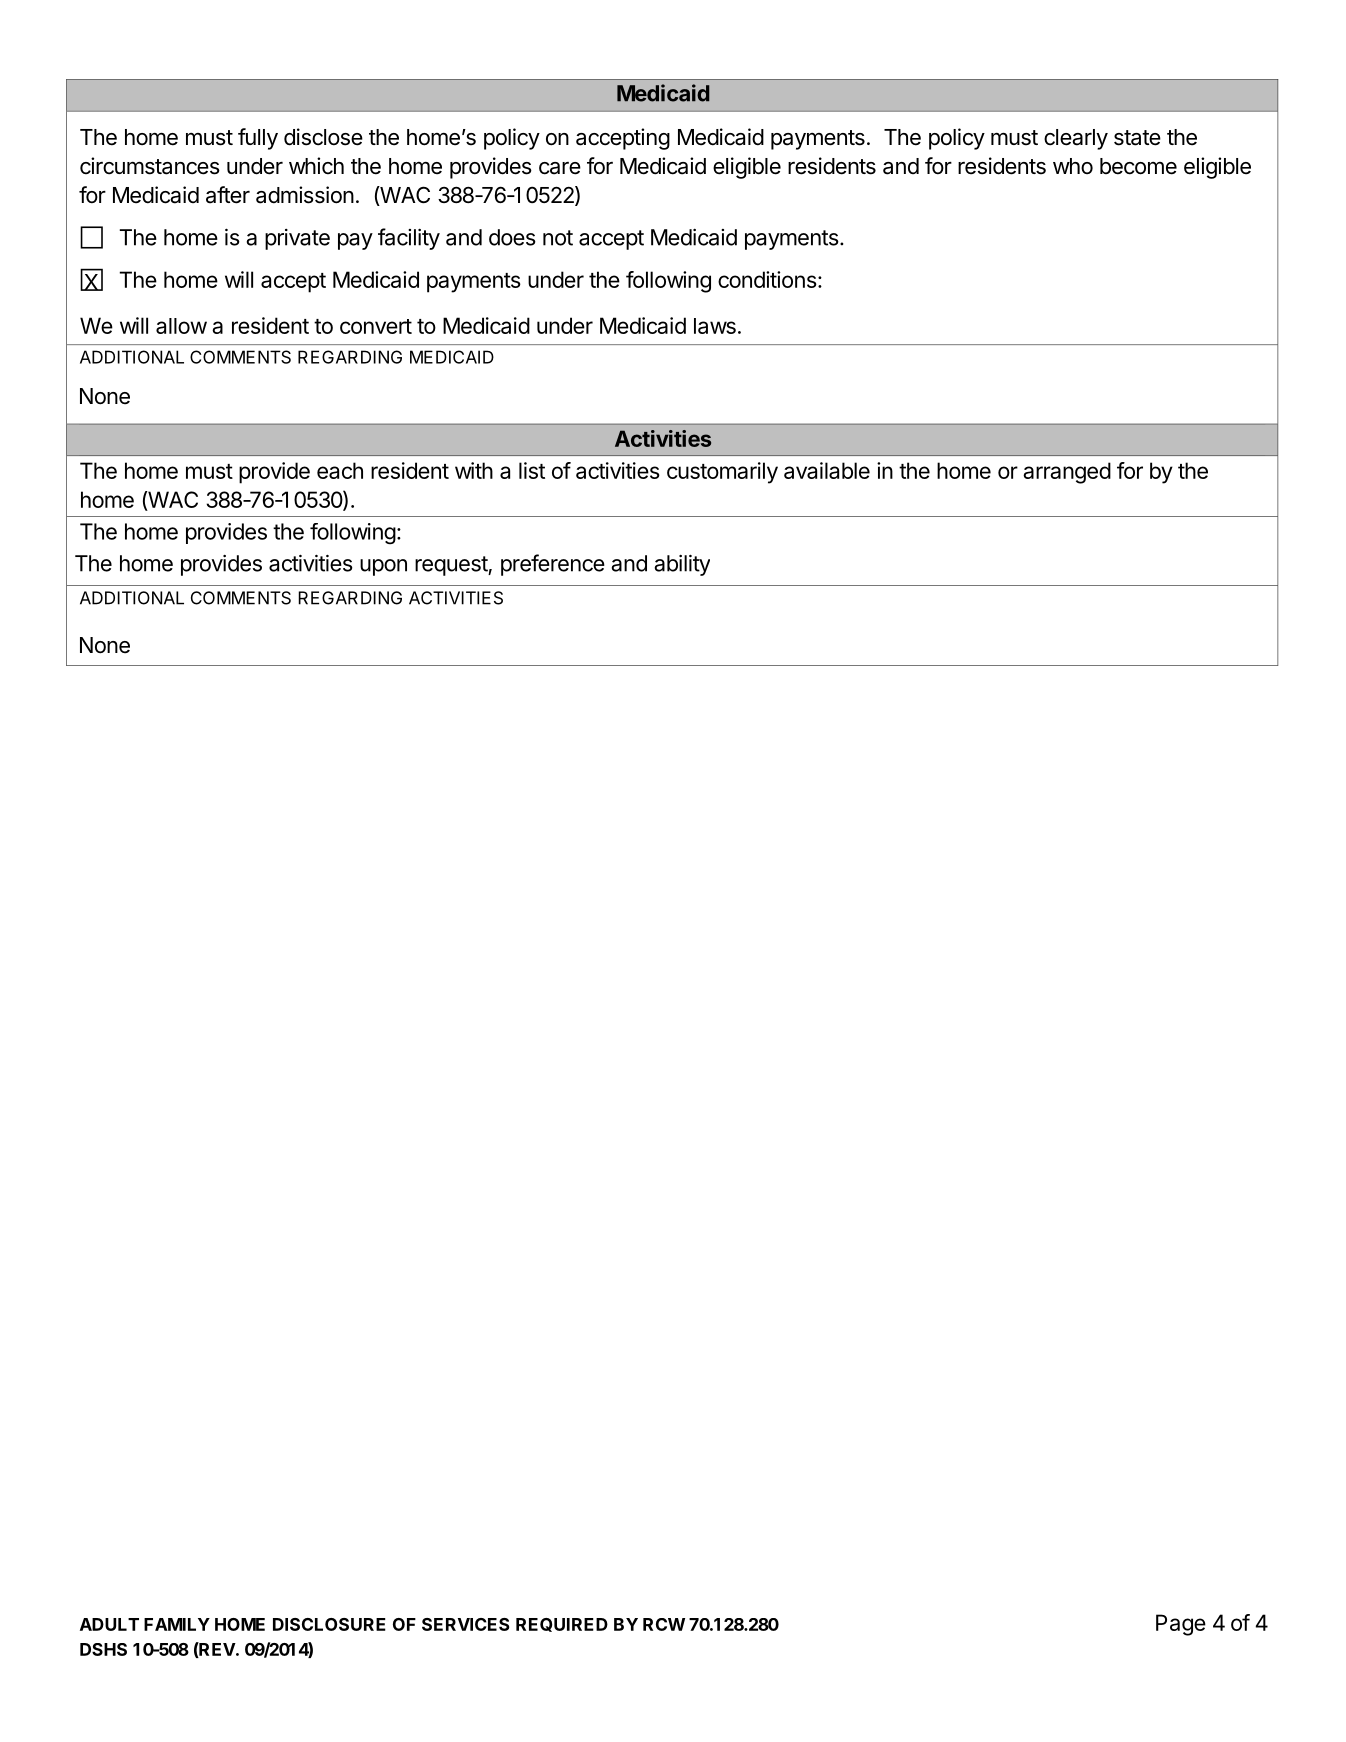 The width and height of the document is (1346, 1742). What do you see at coordinates (560, 168) in the document?
I see `care` at bounding box center [560, 168].
